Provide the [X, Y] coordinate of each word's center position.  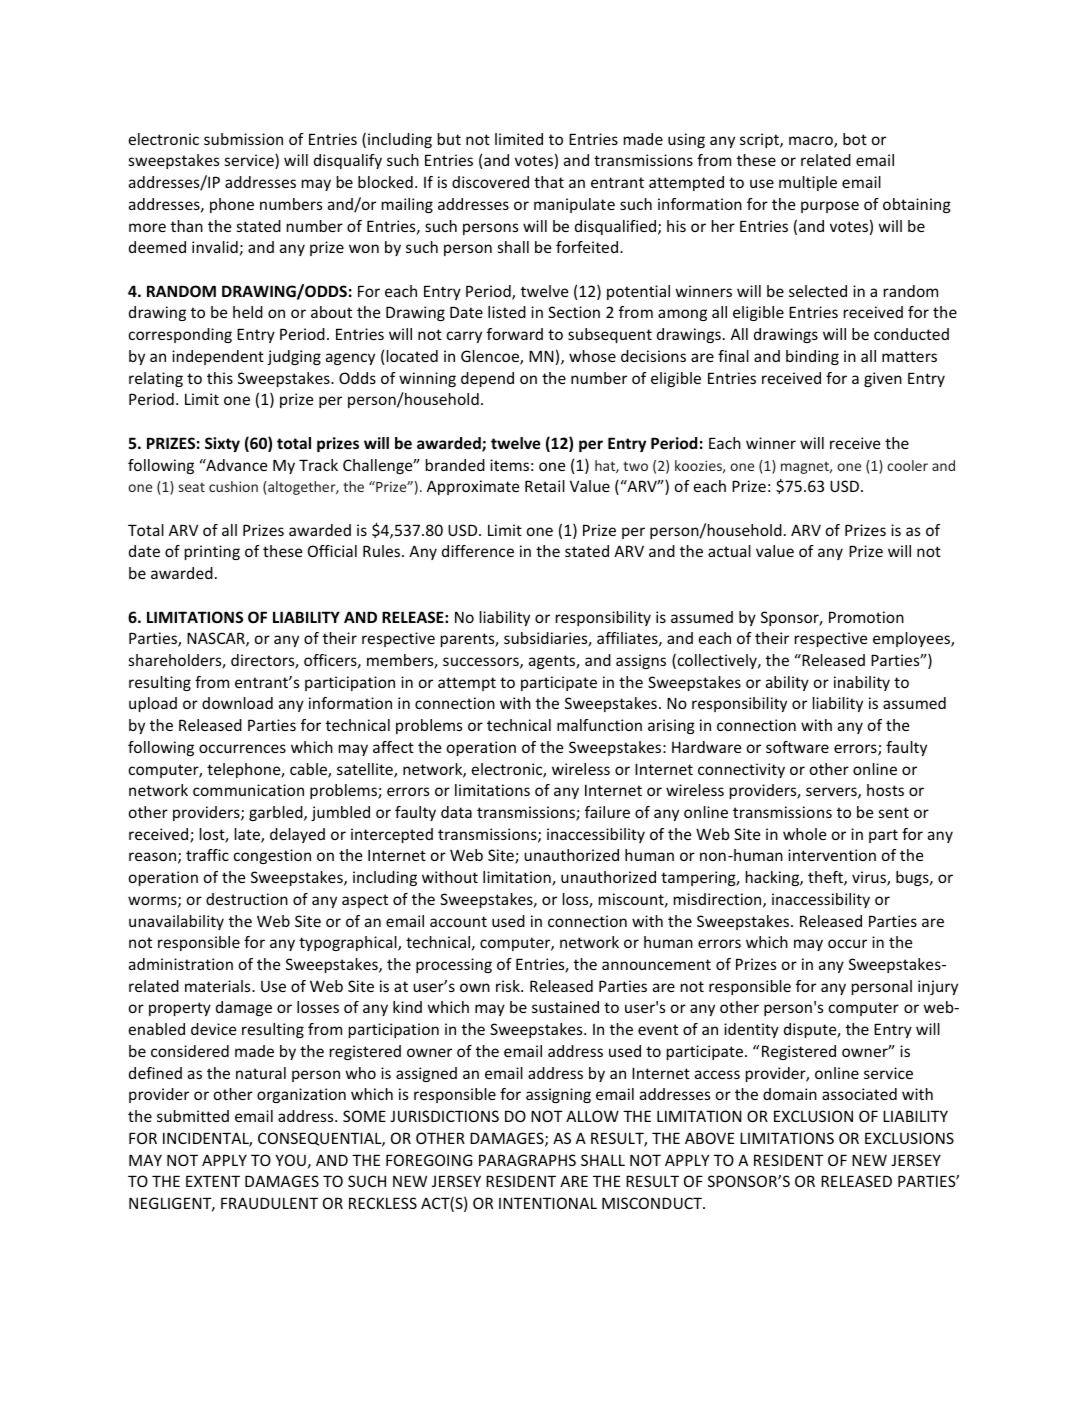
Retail [545, 486]
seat [192, 487]
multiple [808, 183]
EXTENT [213, 1181]
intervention [832, 855]
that [549, 182]
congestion [272, 856]
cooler [907, 465]
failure [607, 812]
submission [243, 139]
